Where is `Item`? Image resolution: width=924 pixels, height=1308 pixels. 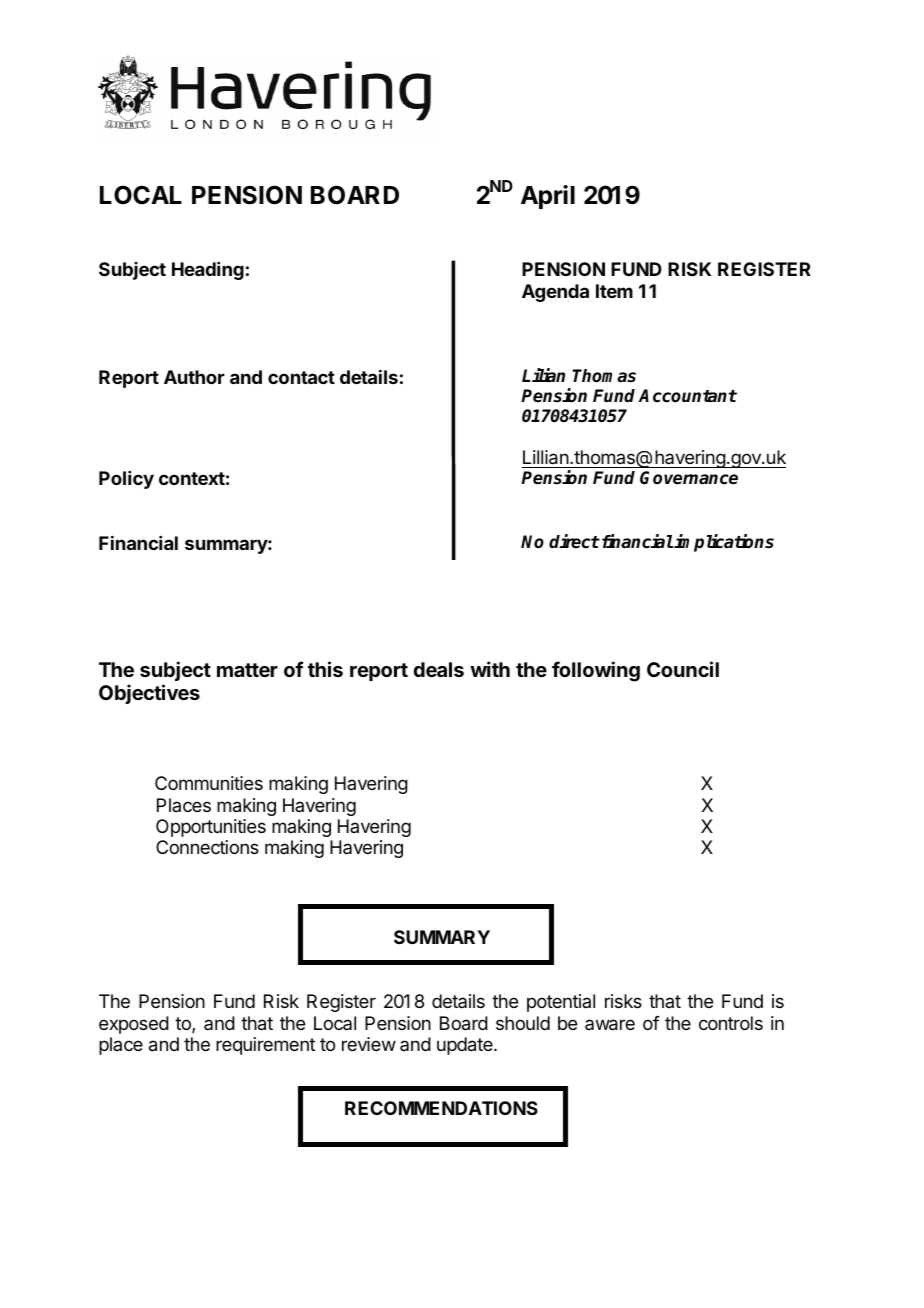 Item is located at coordinates (614, 291).
